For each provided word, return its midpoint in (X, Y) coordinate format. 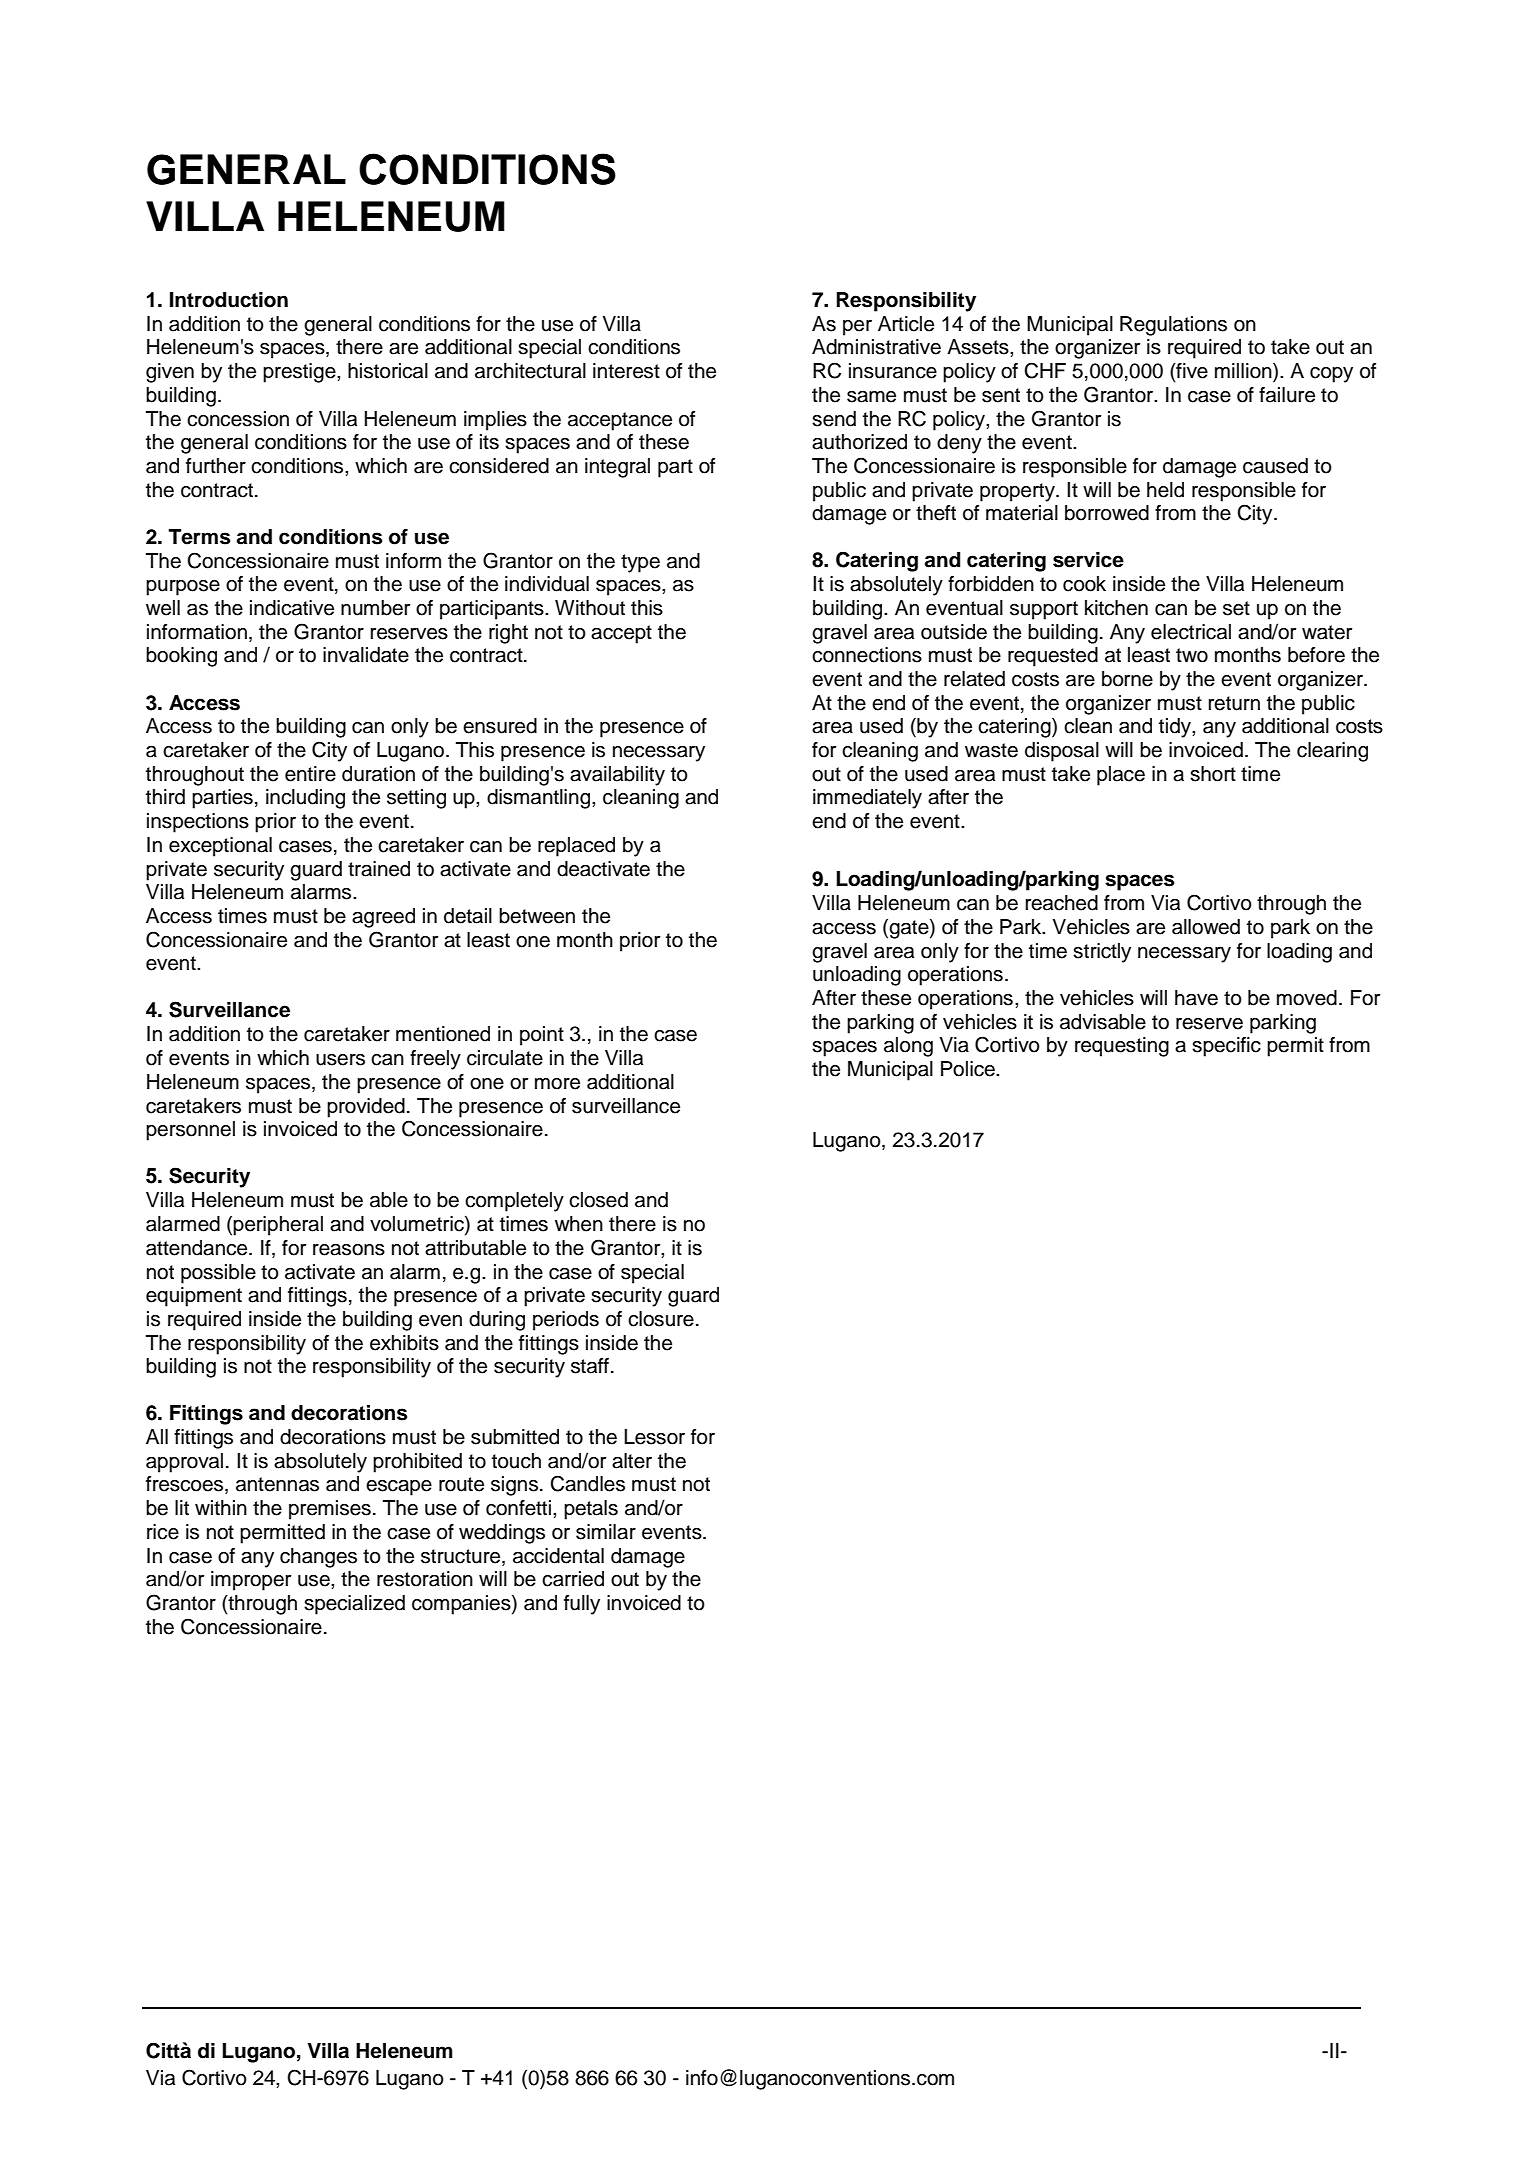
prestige (300, 373)
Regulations (1173, 326)
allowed (1206, 927)
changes (318, 1558)
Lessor (654, 1437)
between (537, 916)
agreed (383, 918)
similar (606, 1532)
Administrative (876, 347)
